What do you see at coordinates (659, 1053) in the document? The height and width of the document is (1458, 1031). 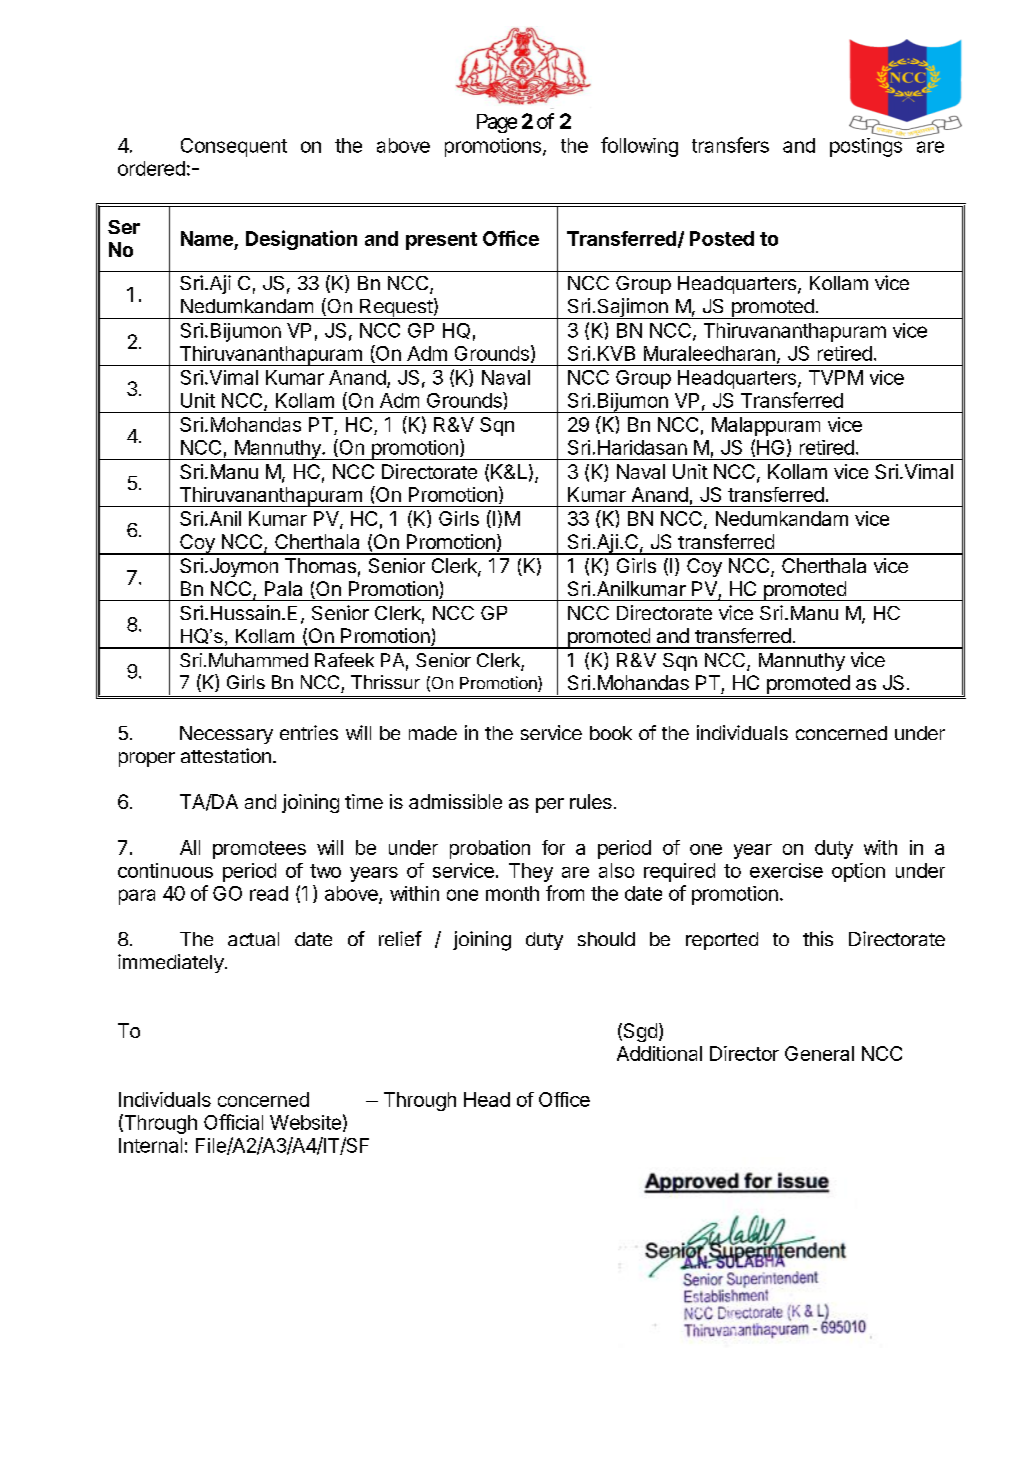 I see `Additional` at bounding box center [659, 1053].
